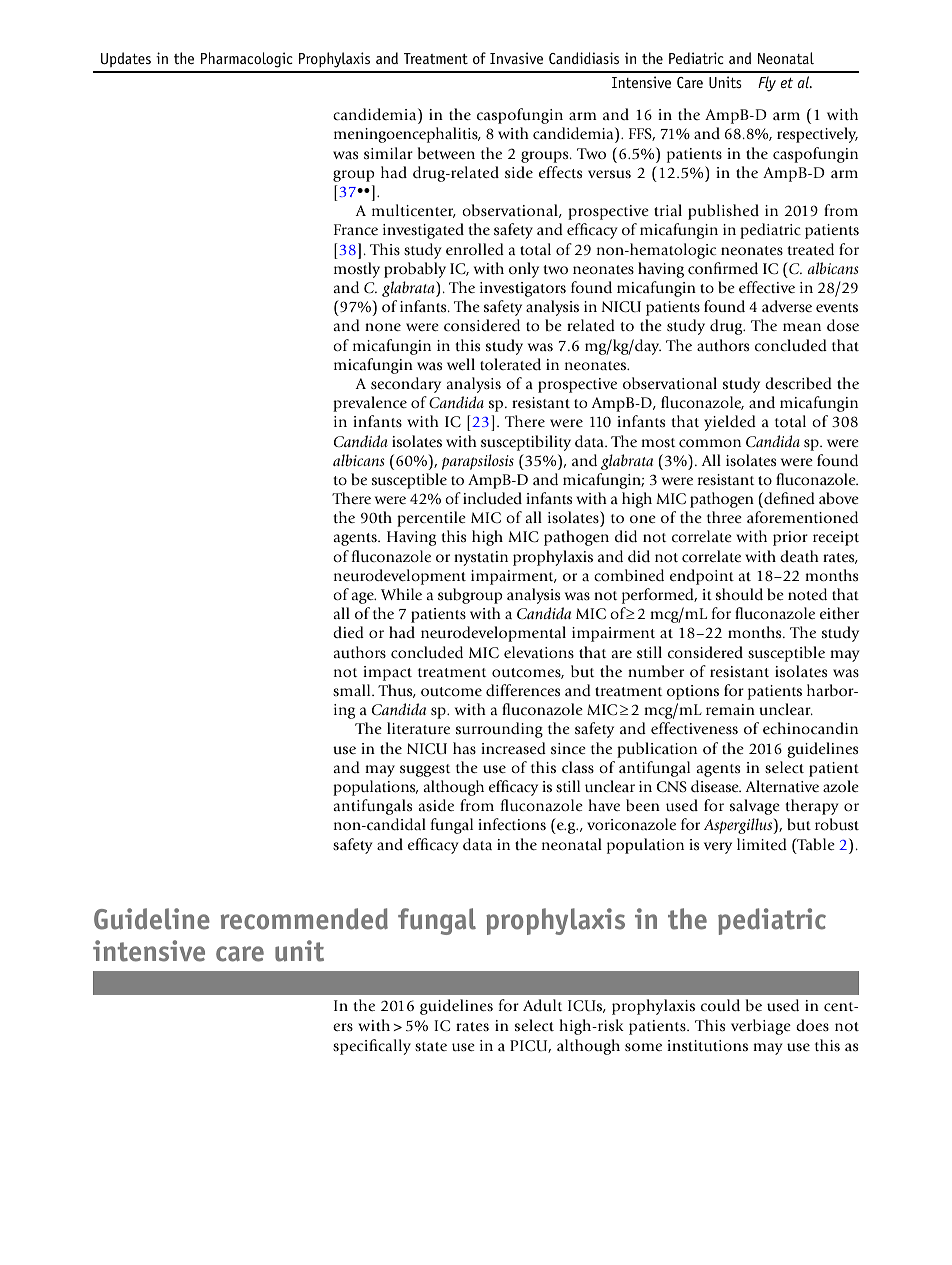 The width and height of the screenshot is (952, 1265). What do you see at coordinates (247, 60) in the screenshot?
I see `Pharmacologic` at bounding box center [247, 60].
